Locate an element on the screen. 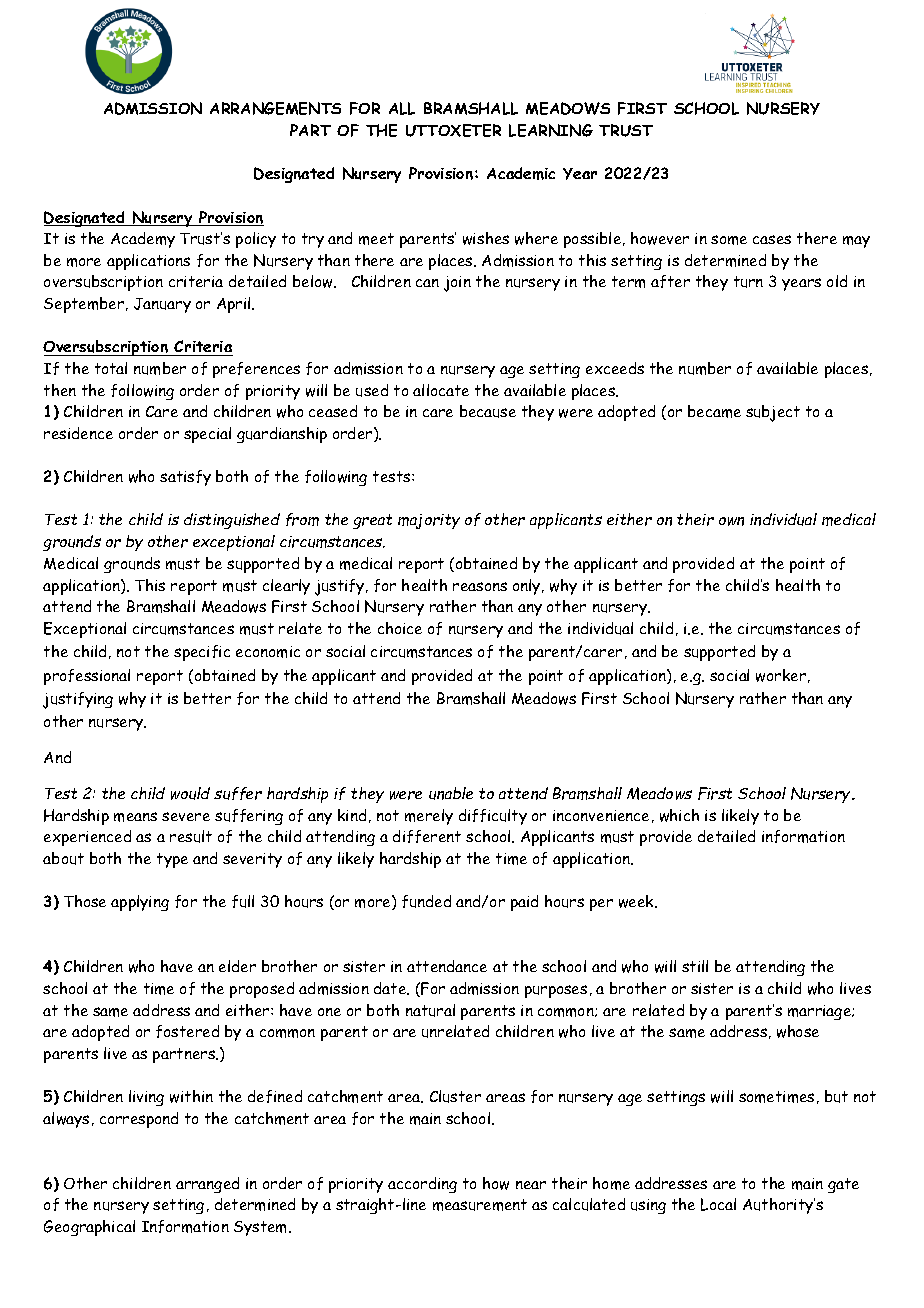  allocate is located at coordinates (441, 390).
